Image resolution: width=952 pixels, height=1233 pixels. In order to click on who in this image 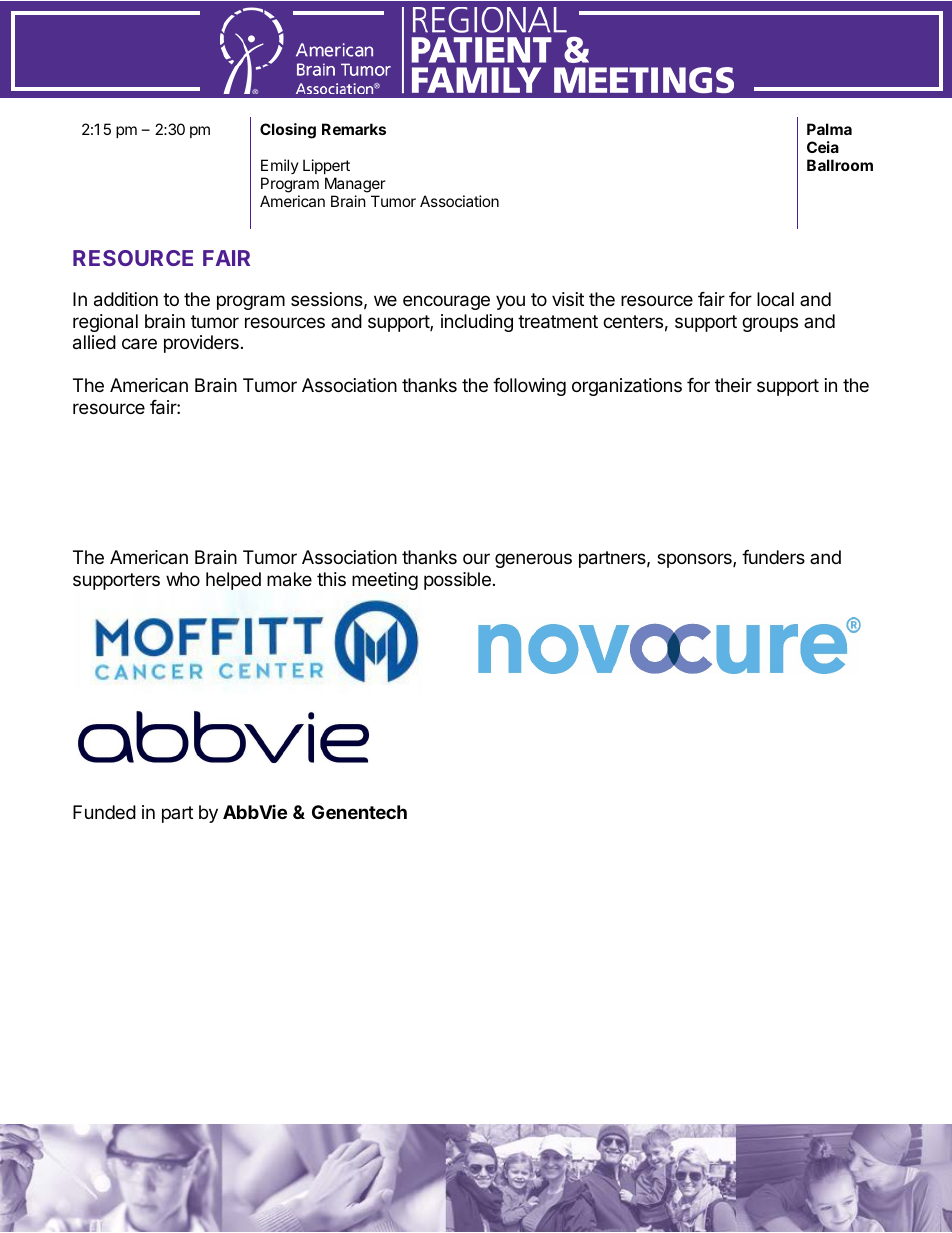, I will do `click(183, 579)`.
